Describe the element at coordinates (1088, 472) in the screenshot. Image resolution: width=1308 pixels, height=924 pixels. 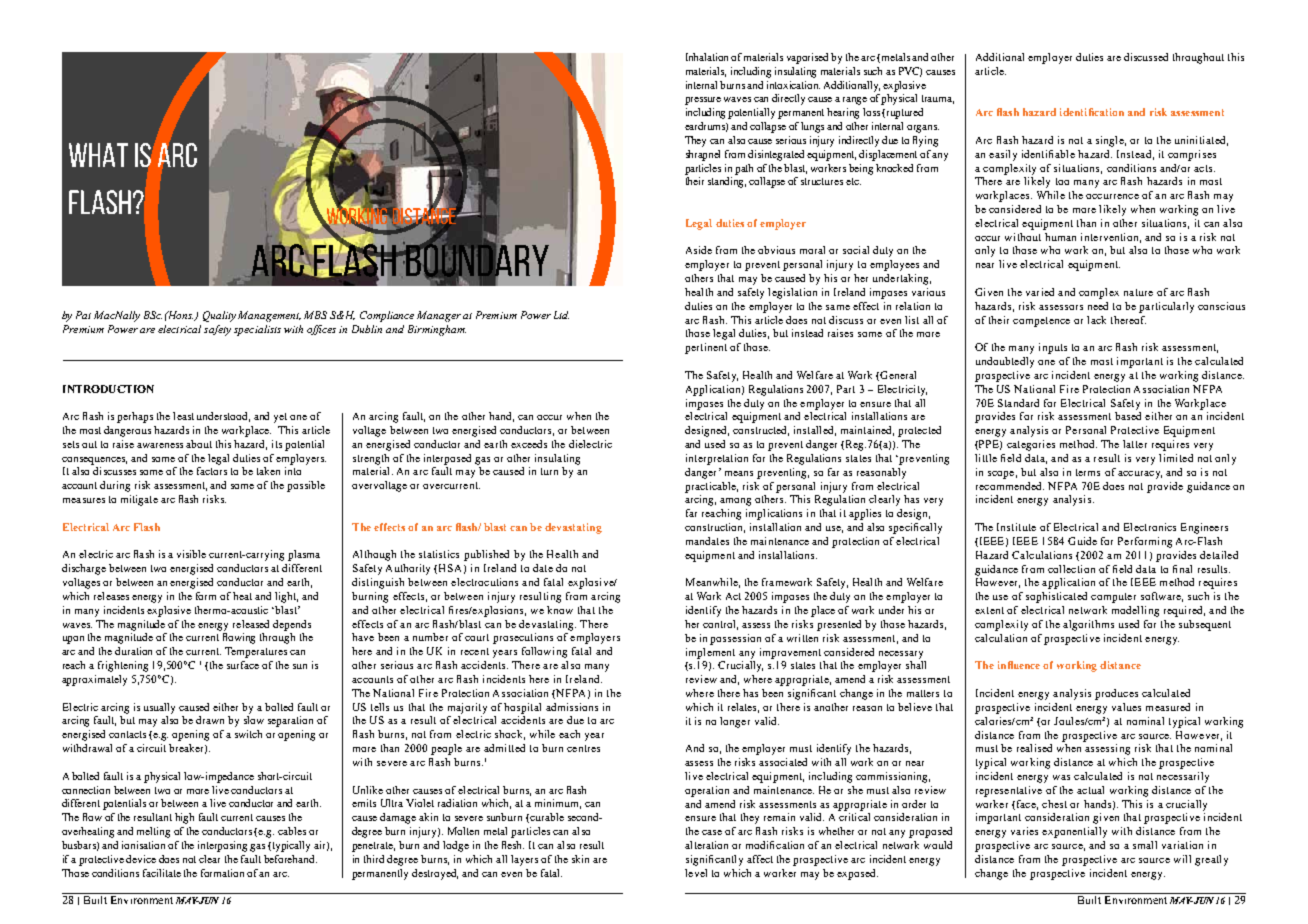
I see `terms` at that location.
